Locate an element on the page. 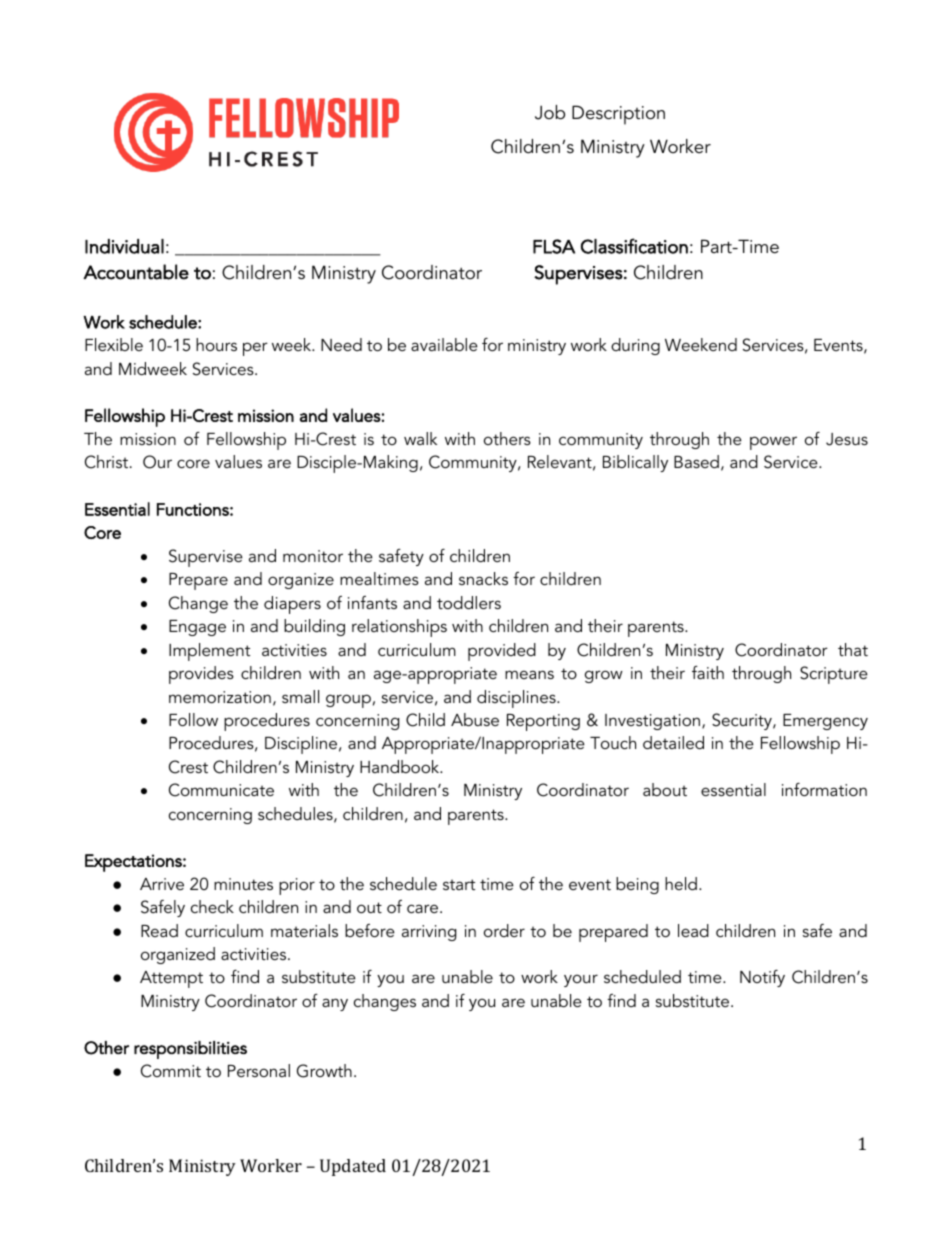 The image size is (952, 1233). Job is located at coordinates (550, 112).
